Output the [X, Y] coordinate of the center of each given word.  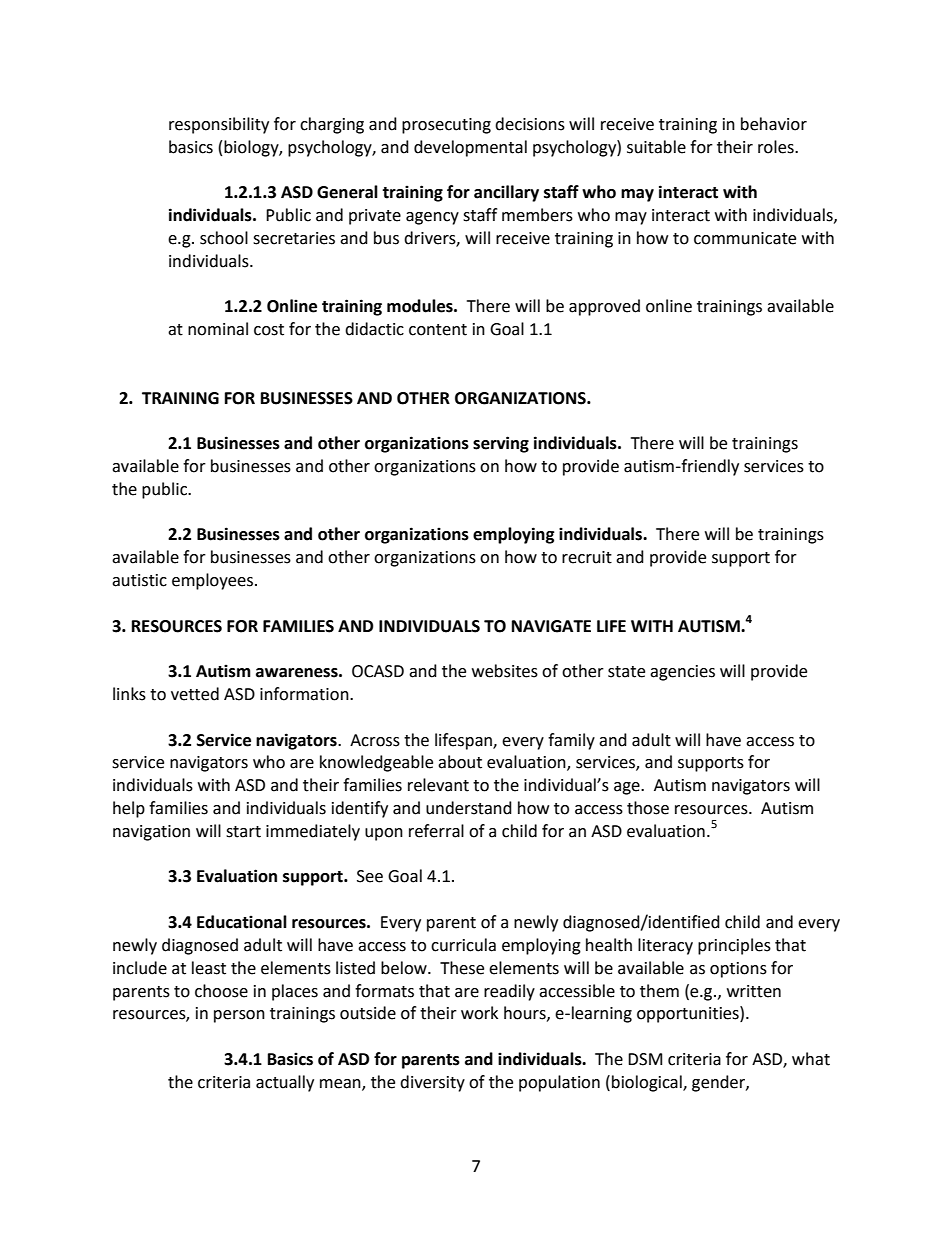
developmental [470, 148]
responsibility [219, 125]
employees [214, 581]
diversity [432, 1083]
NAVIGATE [551, 626]
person [239, 1016]
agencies [682, 673]
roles [777, 147]
